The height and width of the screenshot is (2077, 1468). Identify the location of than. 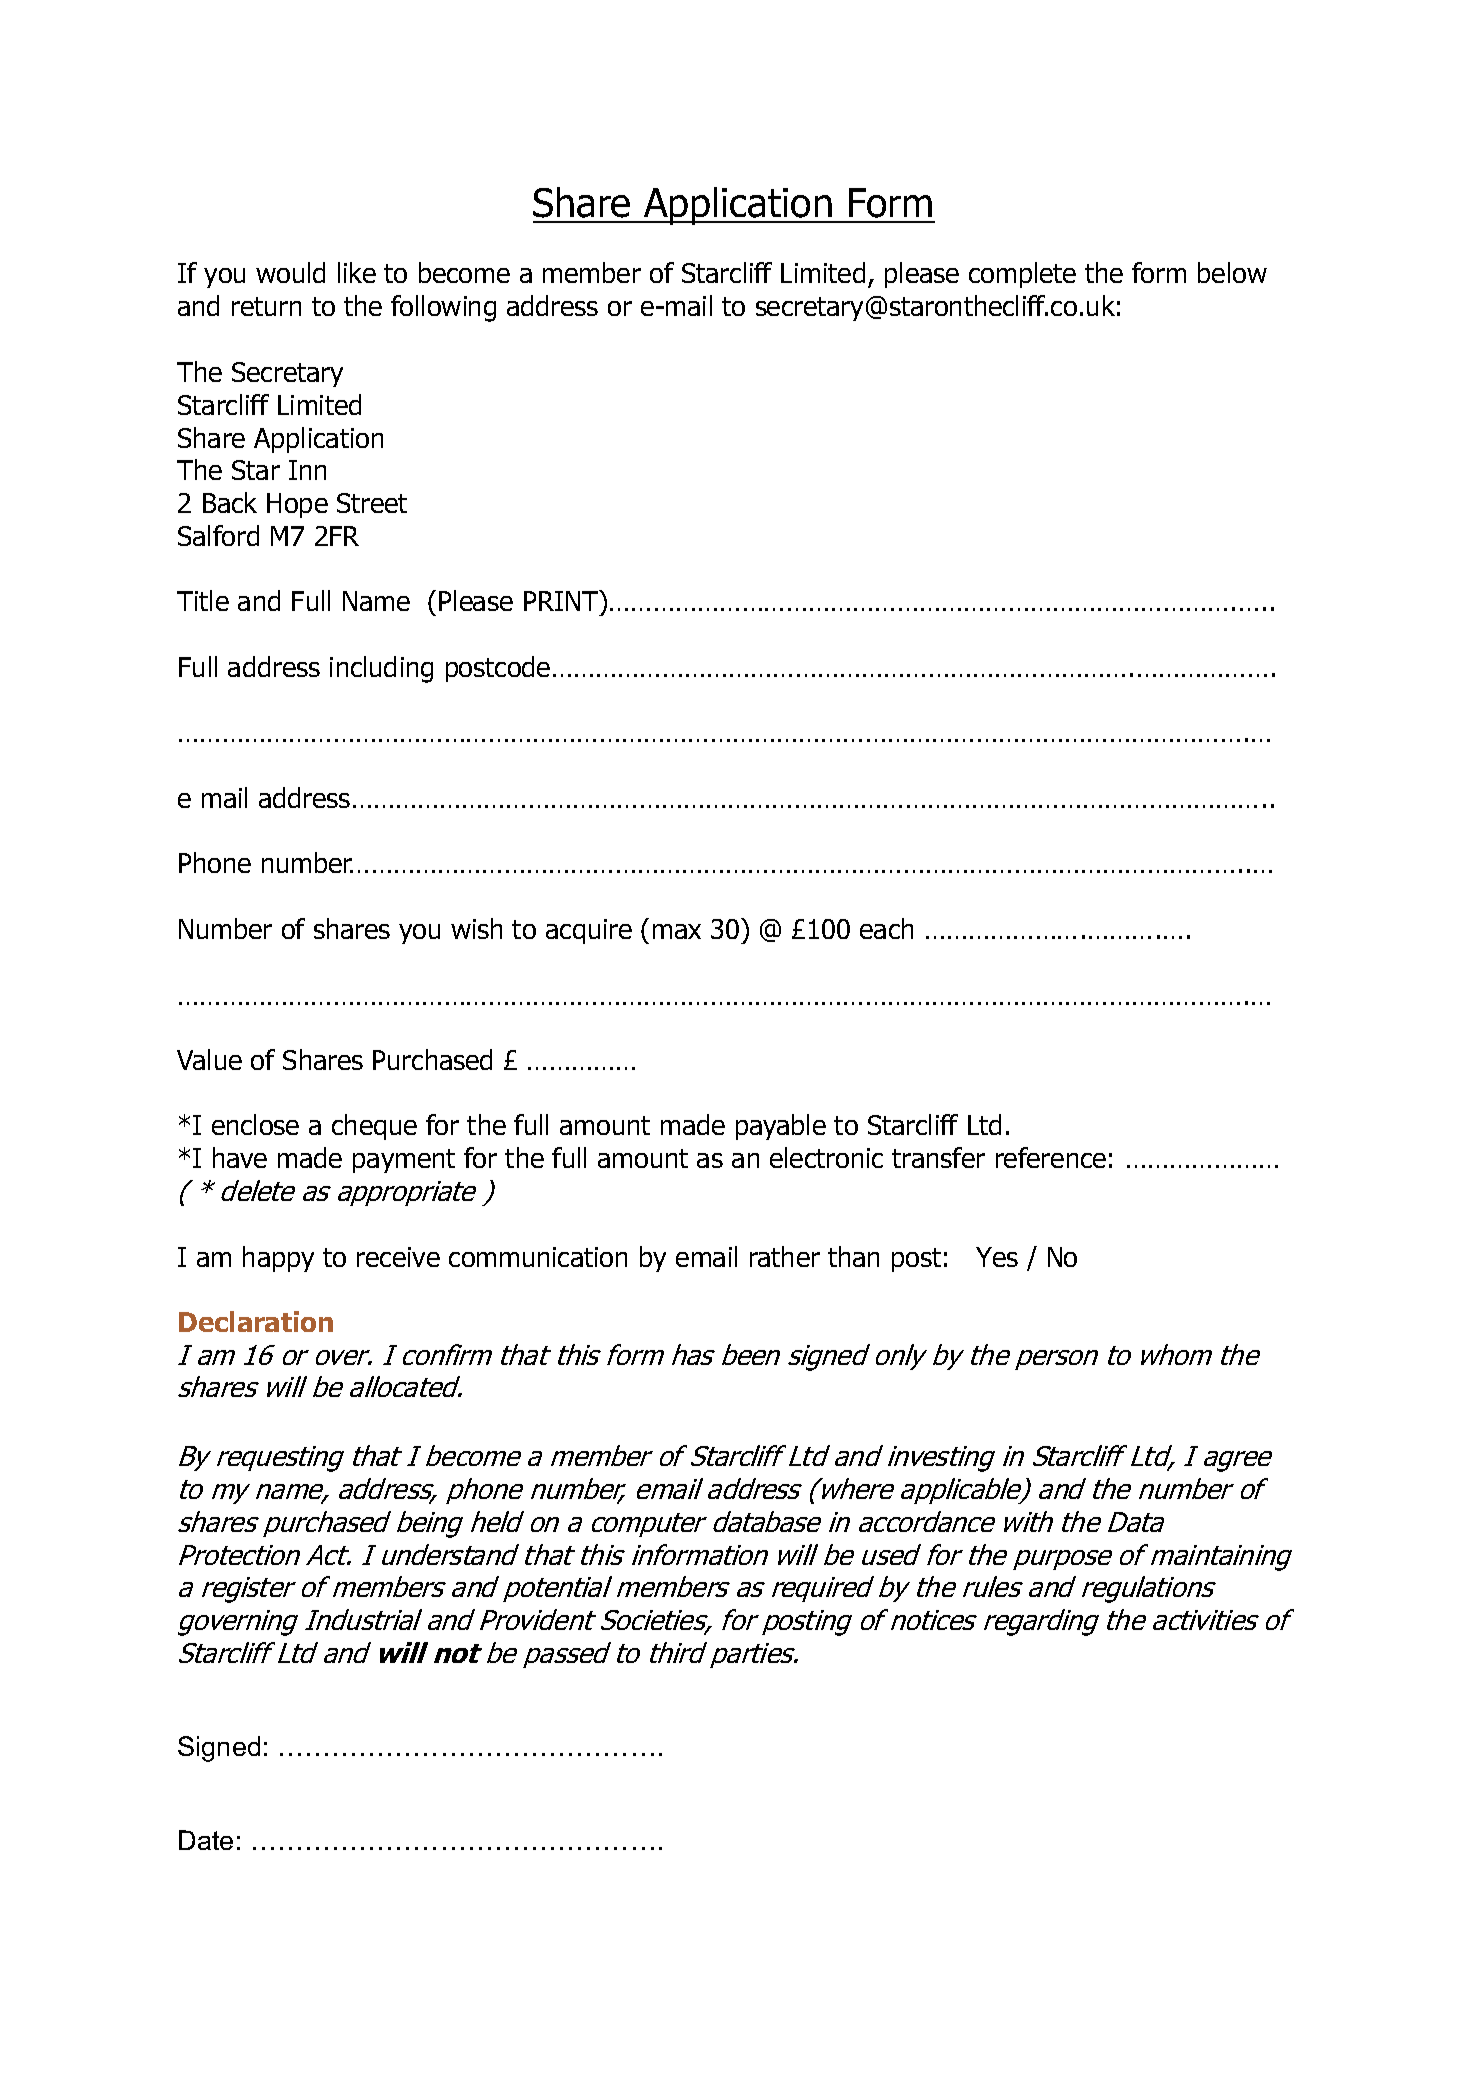
(853, 1256).
